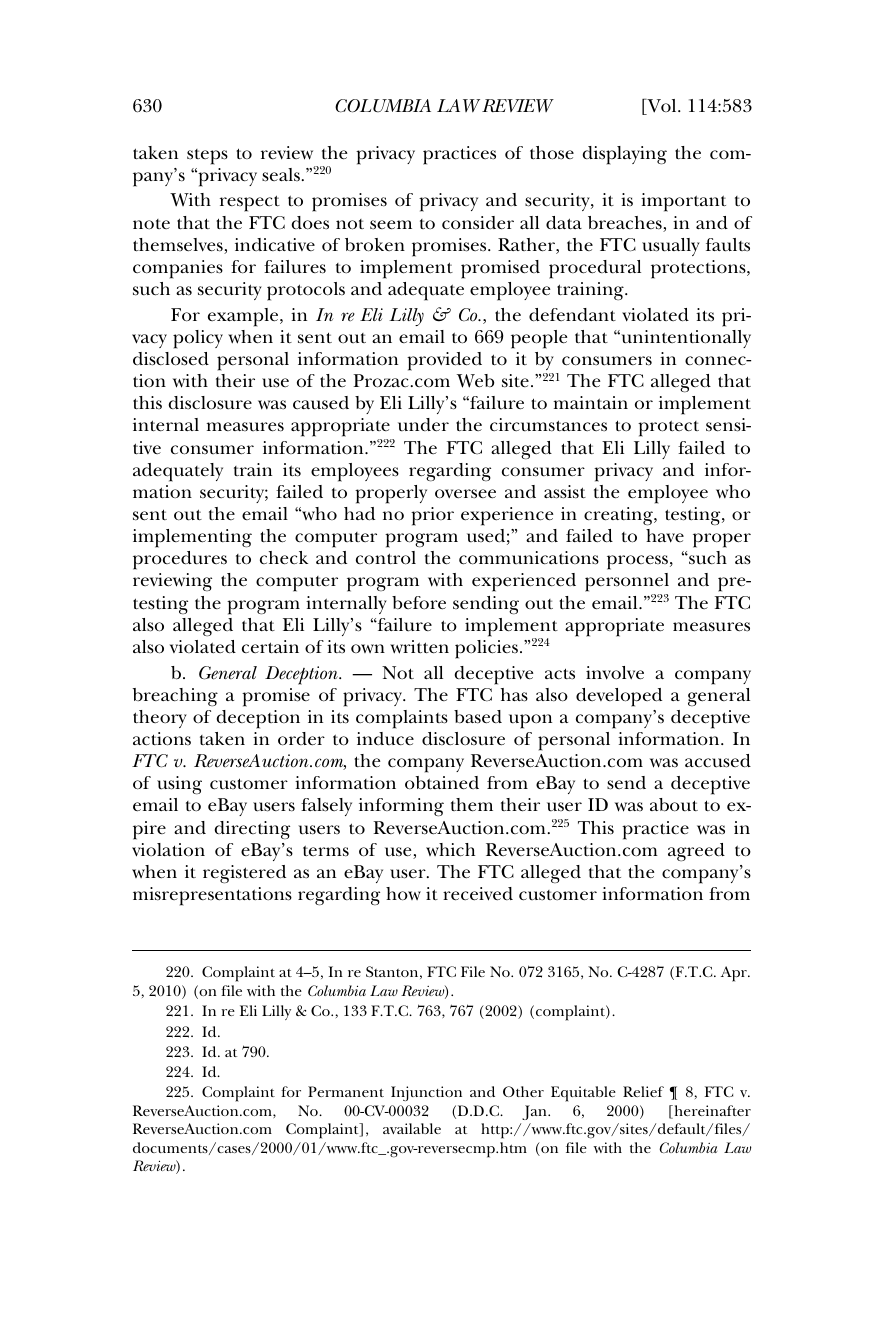 The image size is (896, 1328). What do you see at coordinates (207, 157) in the document?
I see `steps` at bounding box center [207, 157].
